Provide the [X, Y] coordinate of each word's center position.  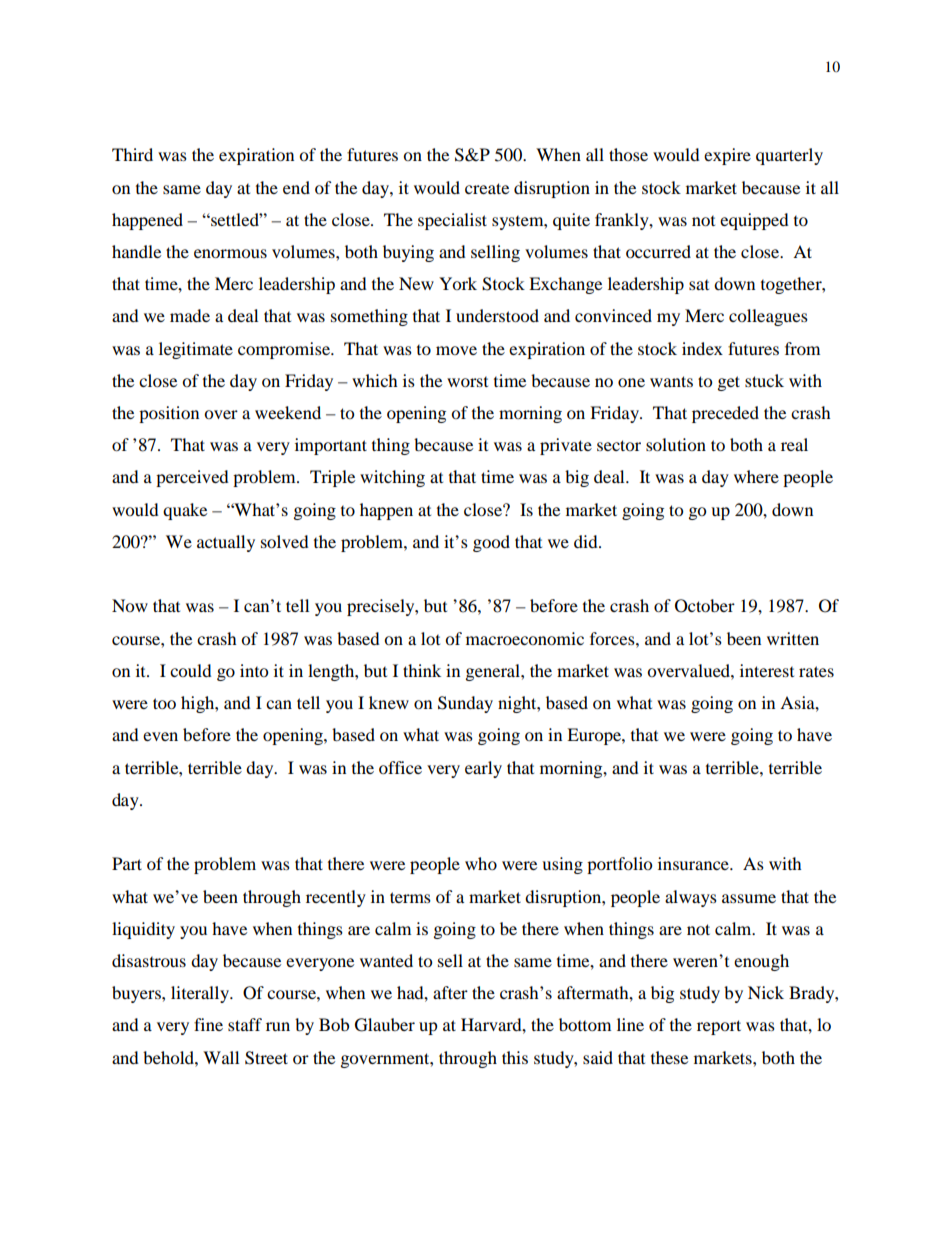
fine [208, 1024]
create [487, 188]
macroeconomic [525, 638]
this [515, 1057]
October [705, 606]
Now [130, 605]
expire [727, 156]
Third [132, 154]
